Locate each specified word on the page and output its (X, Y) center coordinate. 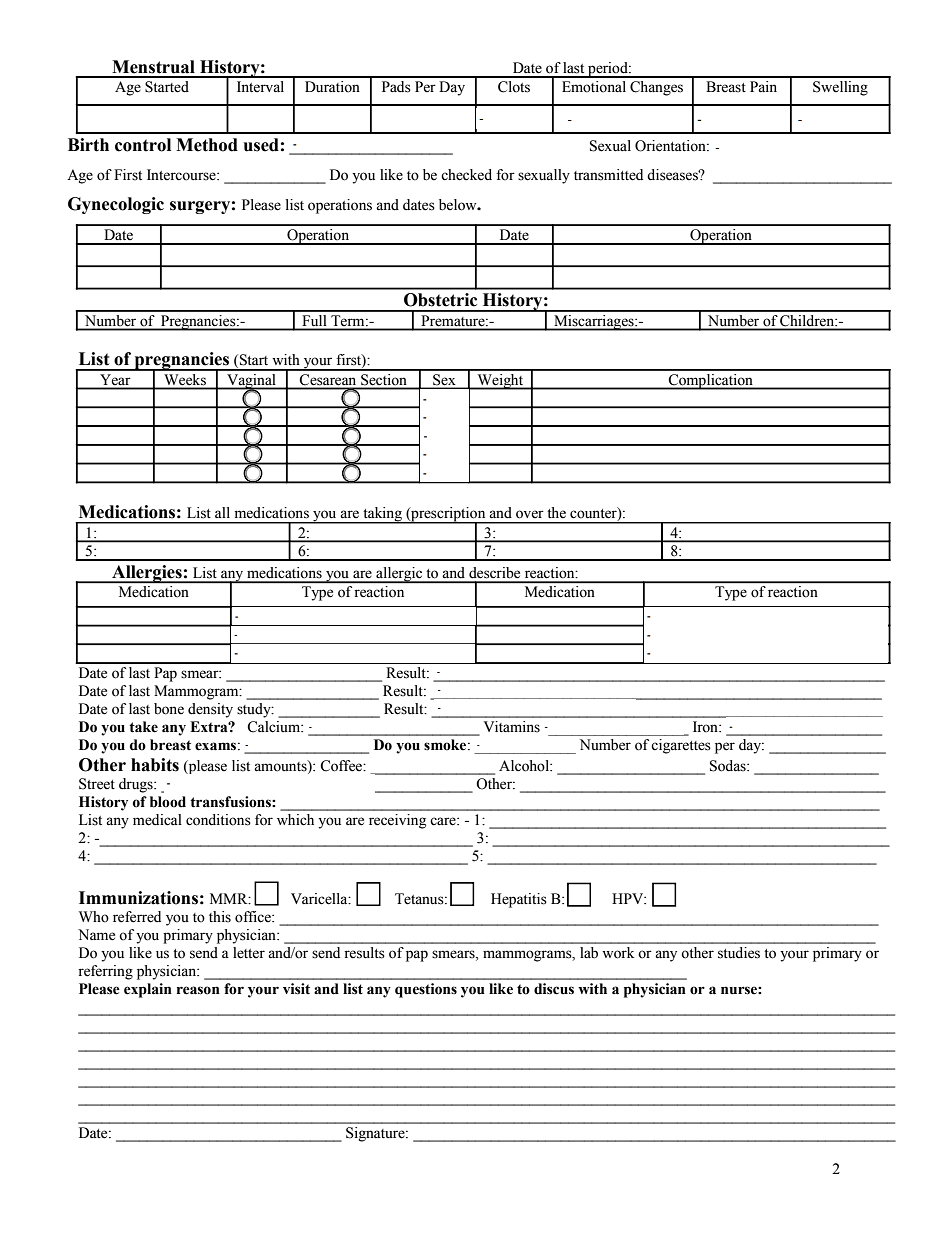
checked (466, 175)
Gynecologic (116, 205)
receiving (397, 821)
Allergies (147, 574)
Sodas (729, 766)
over (530, 514)
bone (169, 709)
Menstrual (153, 67)
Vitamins (512, 727)
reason (198, 990)
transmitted (608, 175)
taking (382, 515)
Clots (514, 87)
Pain (763, 87)
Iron (706, 727)
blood (168, 802)
